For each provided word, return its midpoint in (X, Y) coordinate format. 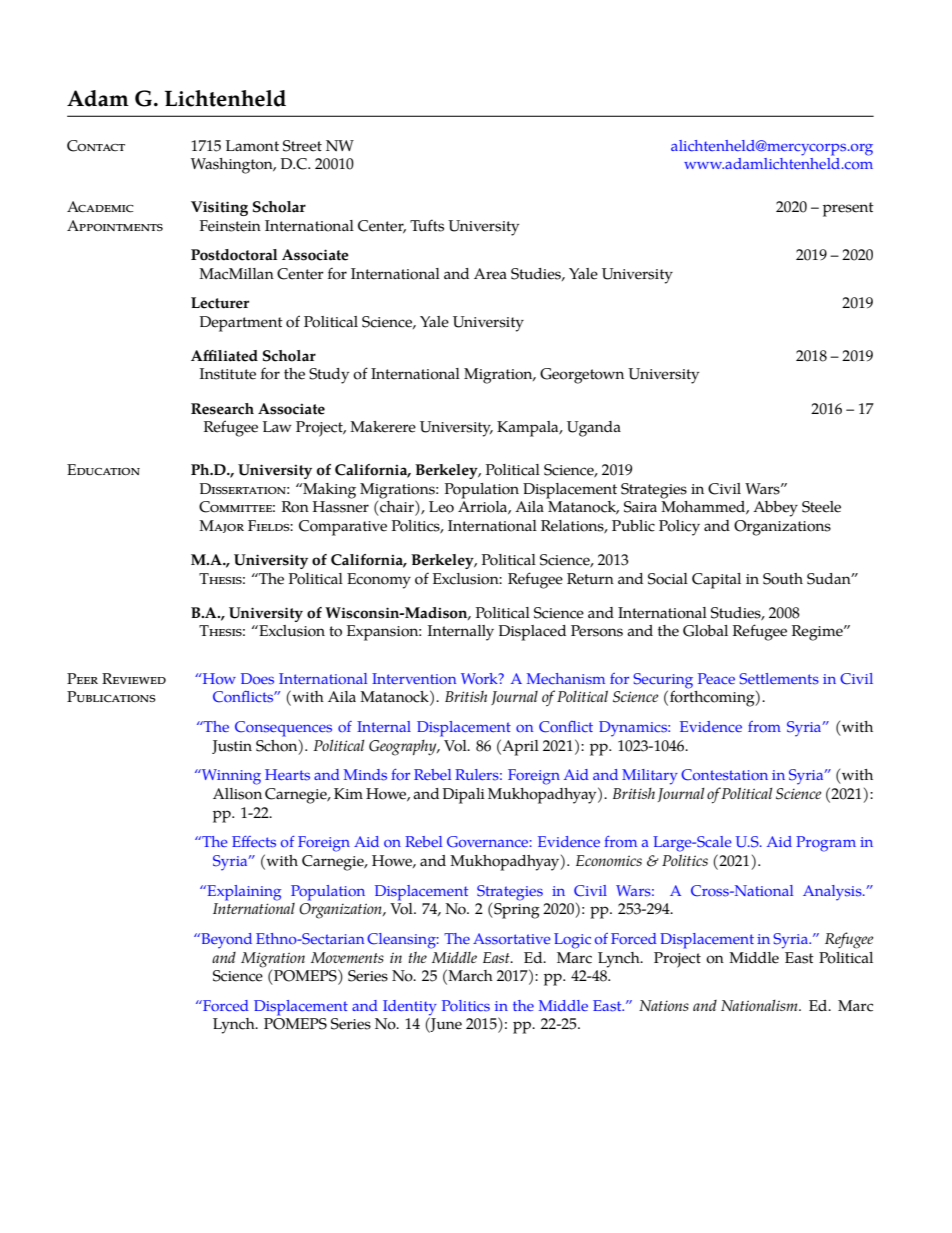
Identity (410, 1009)
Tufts (427, 225)
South (783, 579)
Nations (664, 1005)
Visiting (219, 208)
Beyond (225, 941)
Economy (379, 581)
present (848, 209)
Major (221, 526)
